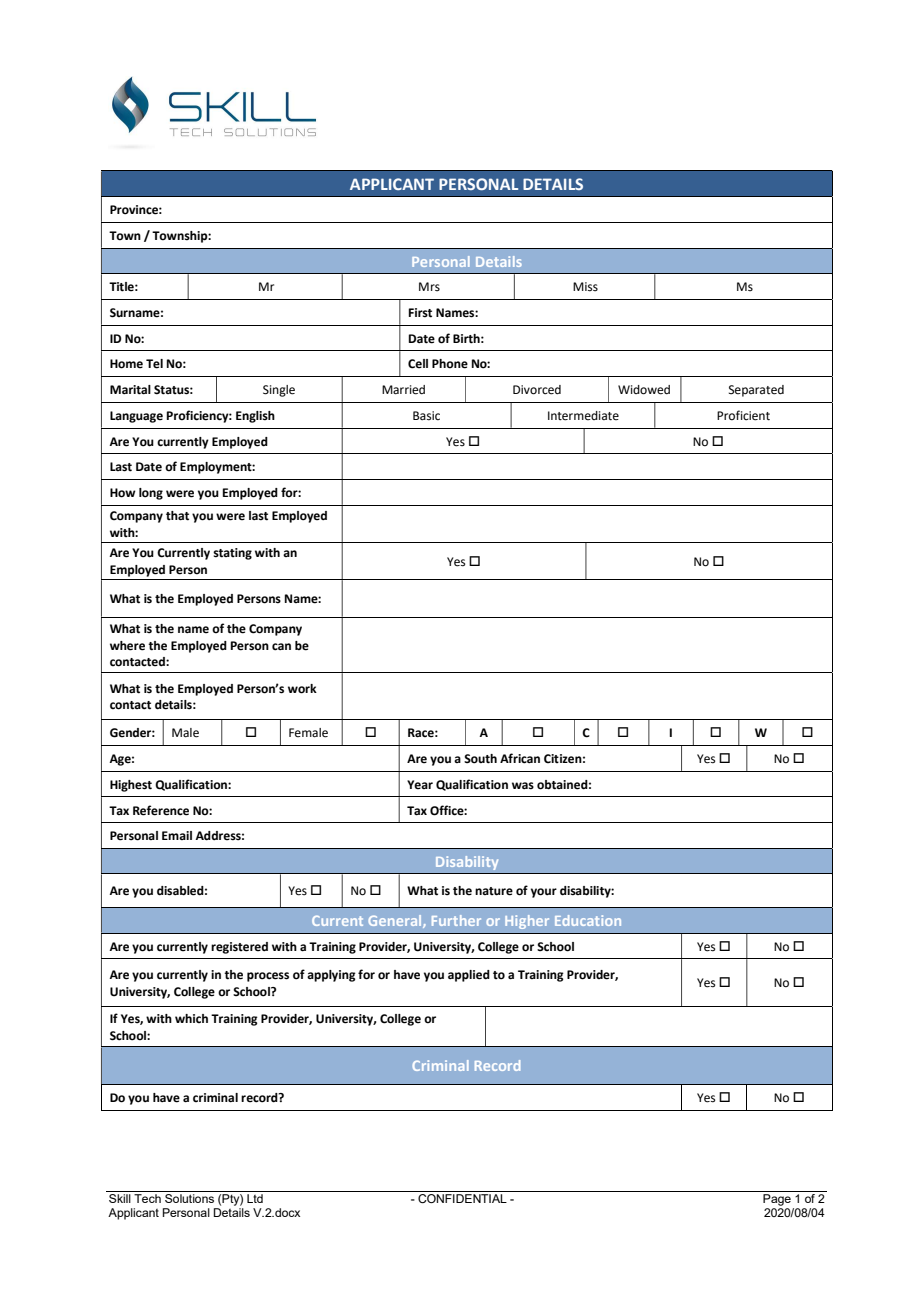 The image size is (924, 1308). Describe the element at coordinates (131, 786) in the image. I see `Highest` at that location.
